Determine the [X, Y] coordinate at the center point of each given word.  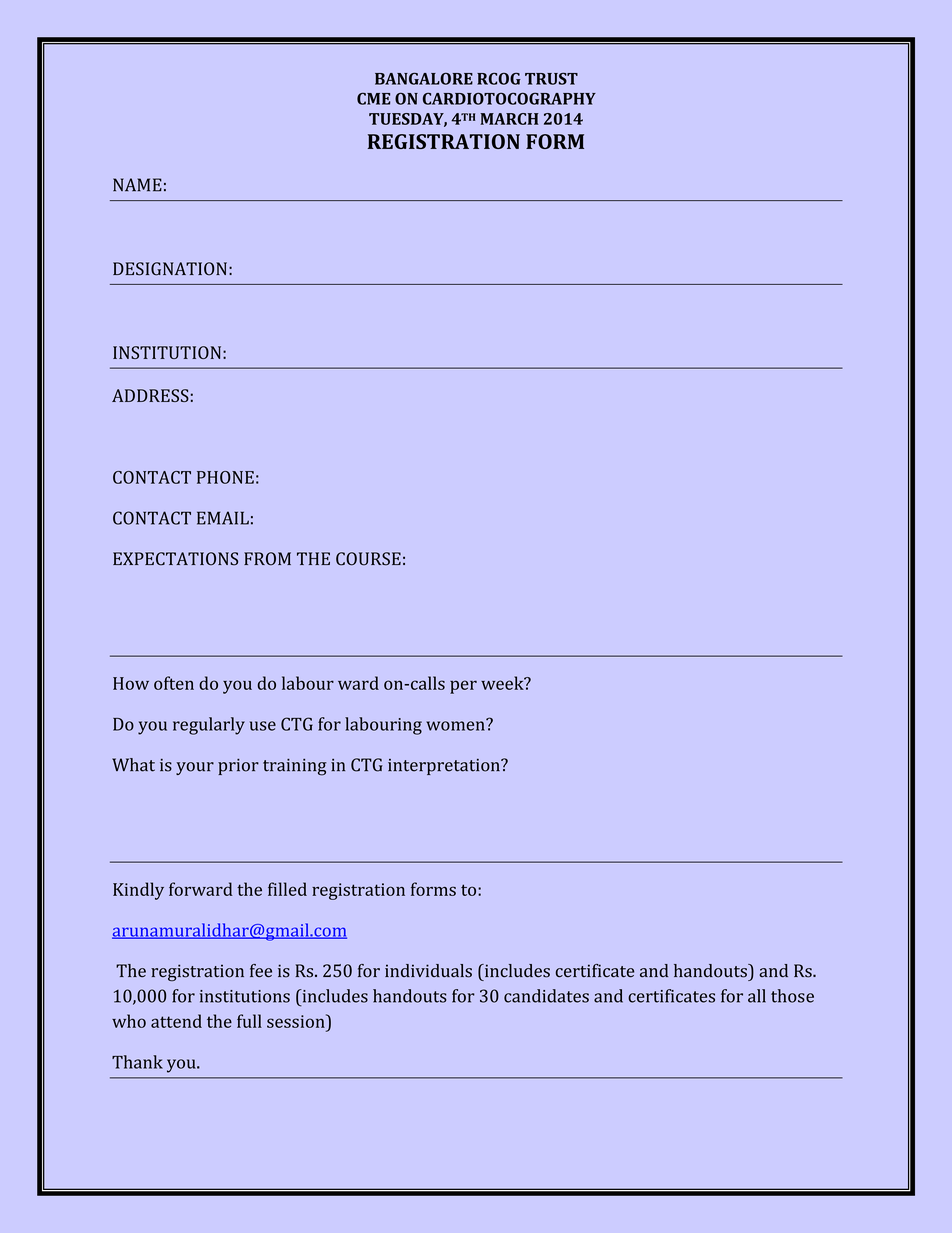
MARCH [509, 119]
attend [176, 1021]
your [195, 768]
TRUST [551, 78]
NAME [137, 185]
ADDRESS [150, 395]
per [463, 687]
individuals [428, 971]
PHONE [225, 477]
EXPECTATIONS [175, 559]
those [792, 996]
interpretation [445, 767]
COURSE [368, 559]
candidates [546, 996]
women [456, 725]
